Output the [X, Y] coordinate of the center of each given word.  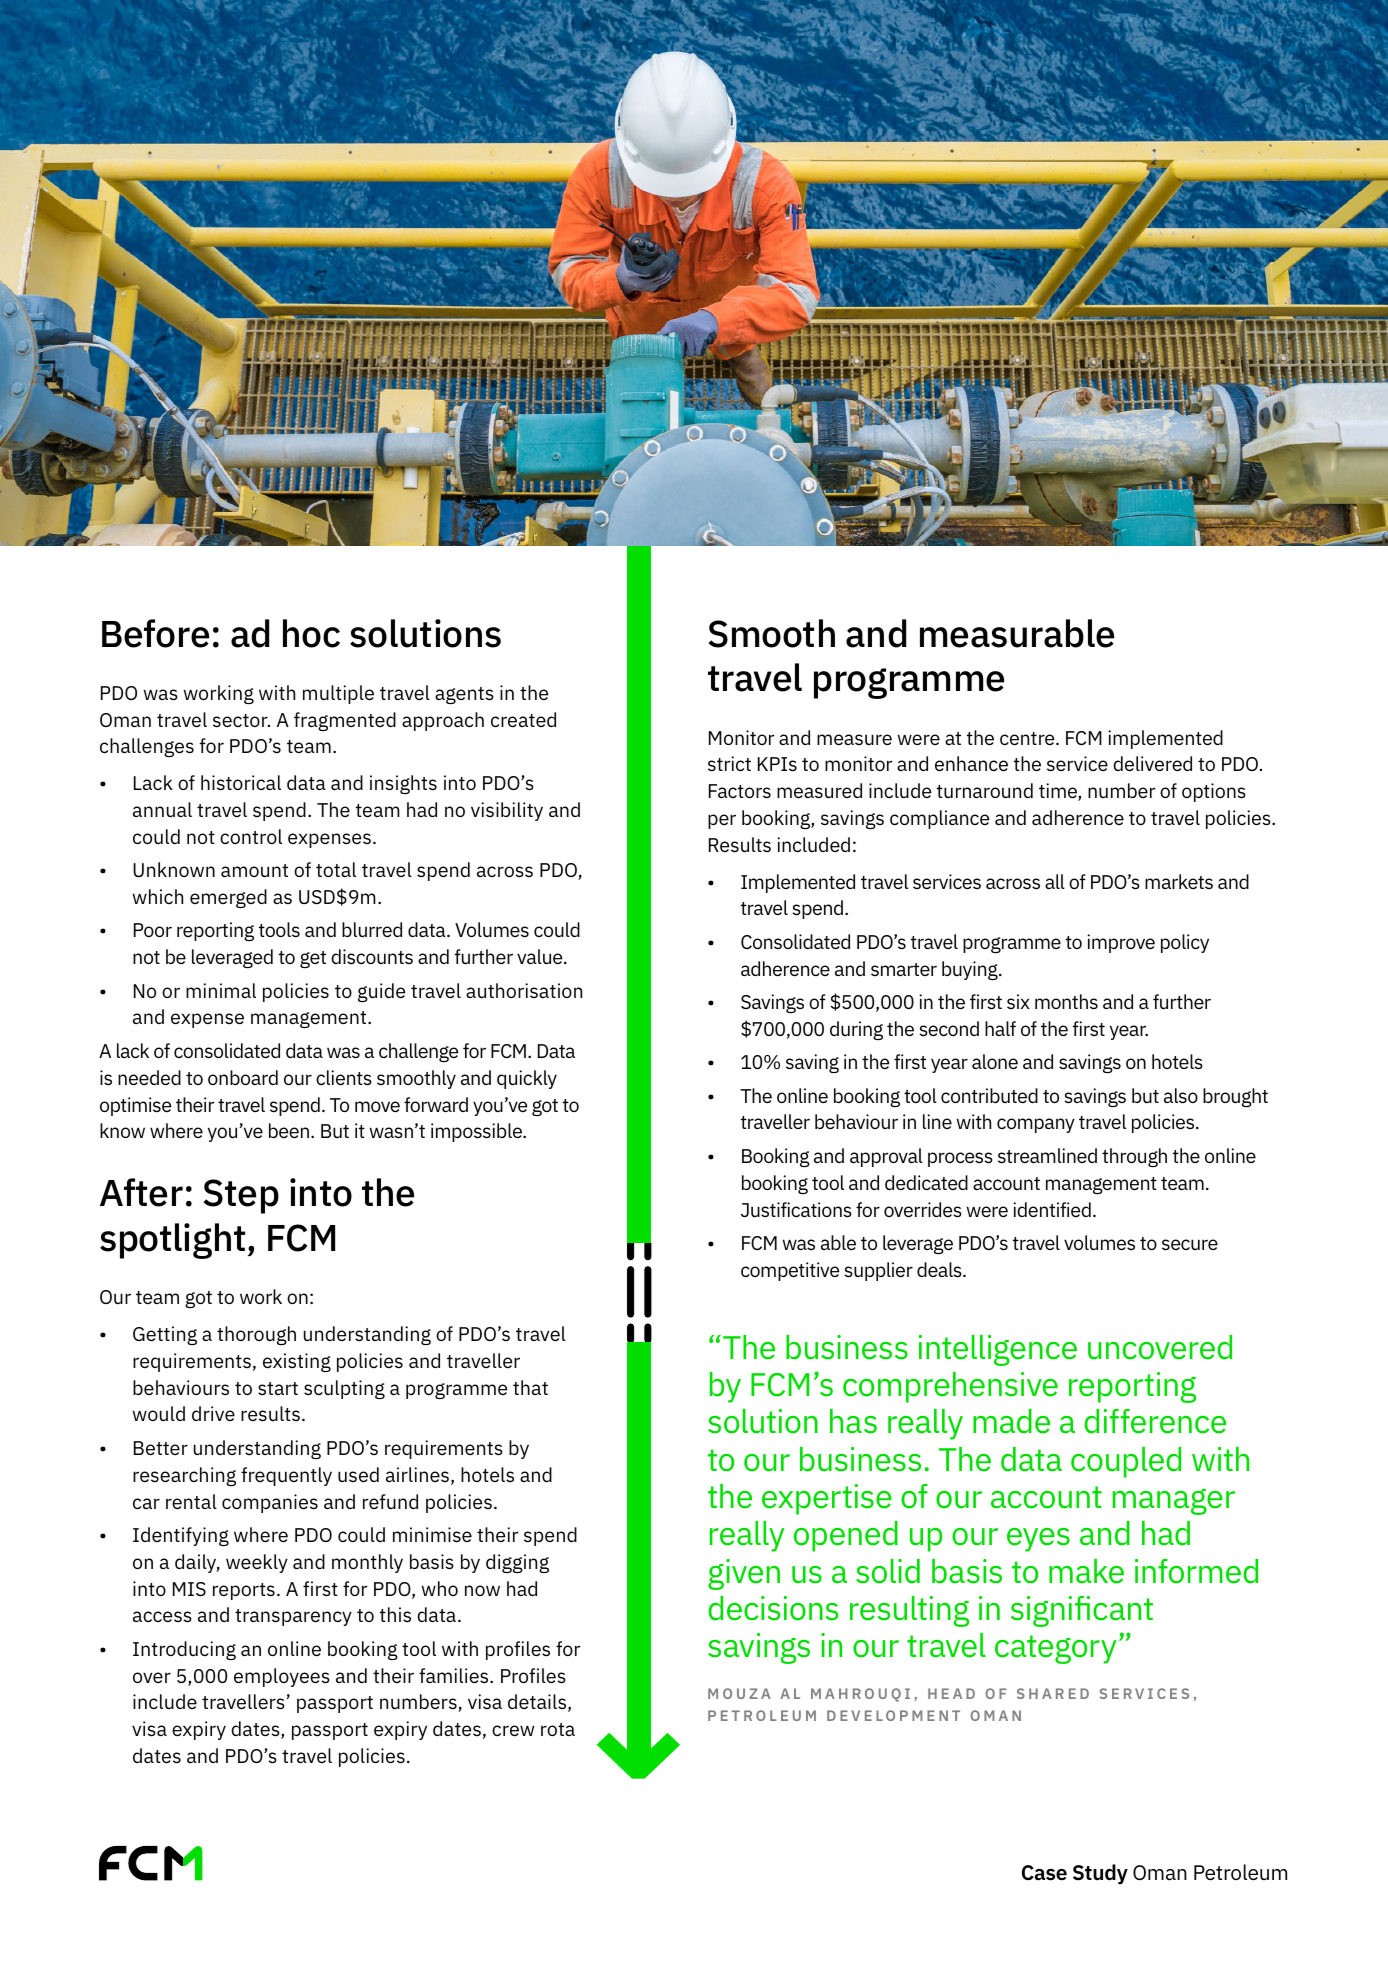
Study [1100, 1874]
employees [282, 1677]
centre [1028, 739]
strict [729, 764]
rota [558, 1729]
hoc [311, 633]
